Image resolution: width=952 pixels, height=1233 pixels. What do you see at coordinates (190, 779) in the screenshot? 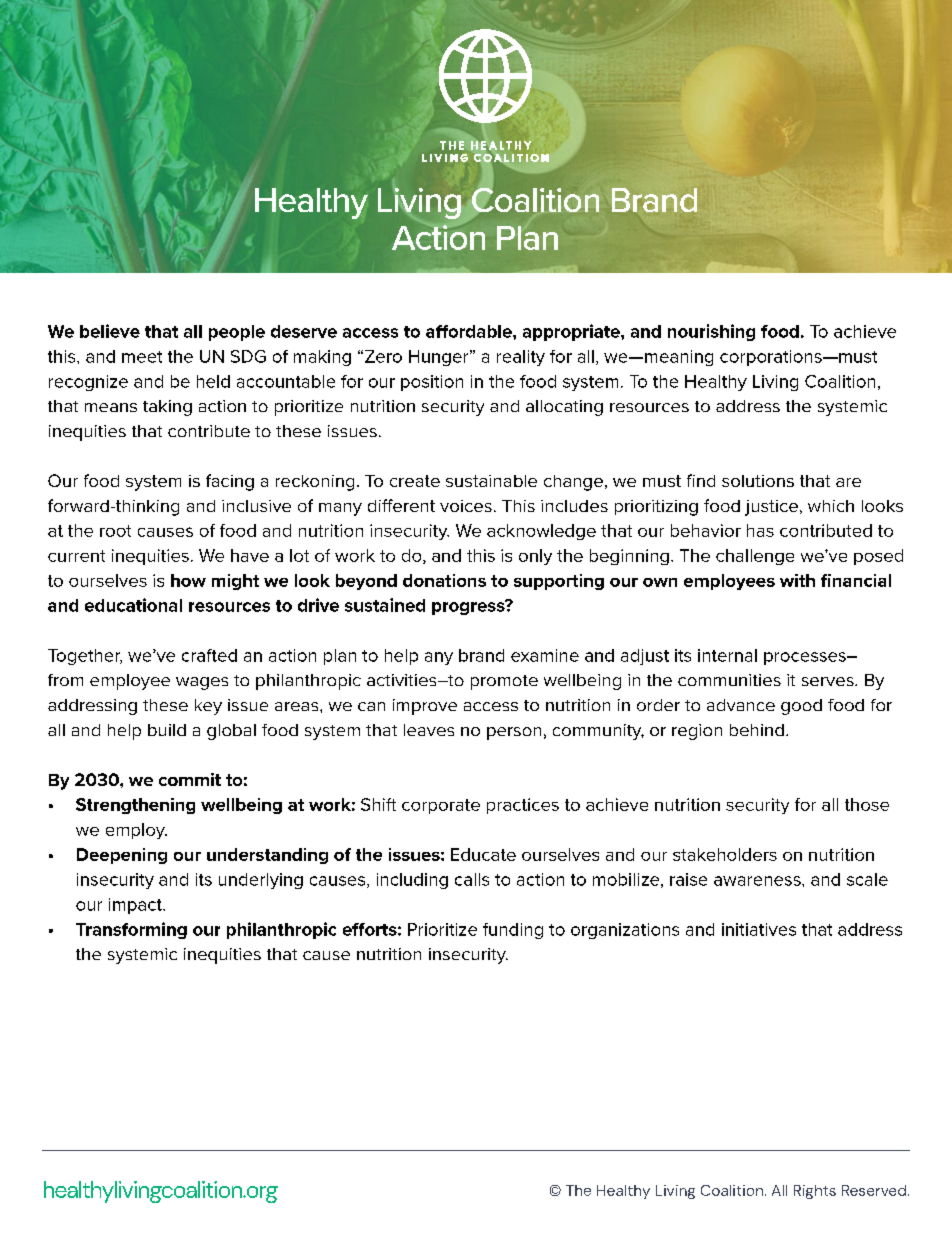
I see `commit` at bounding box center [190, 779].
